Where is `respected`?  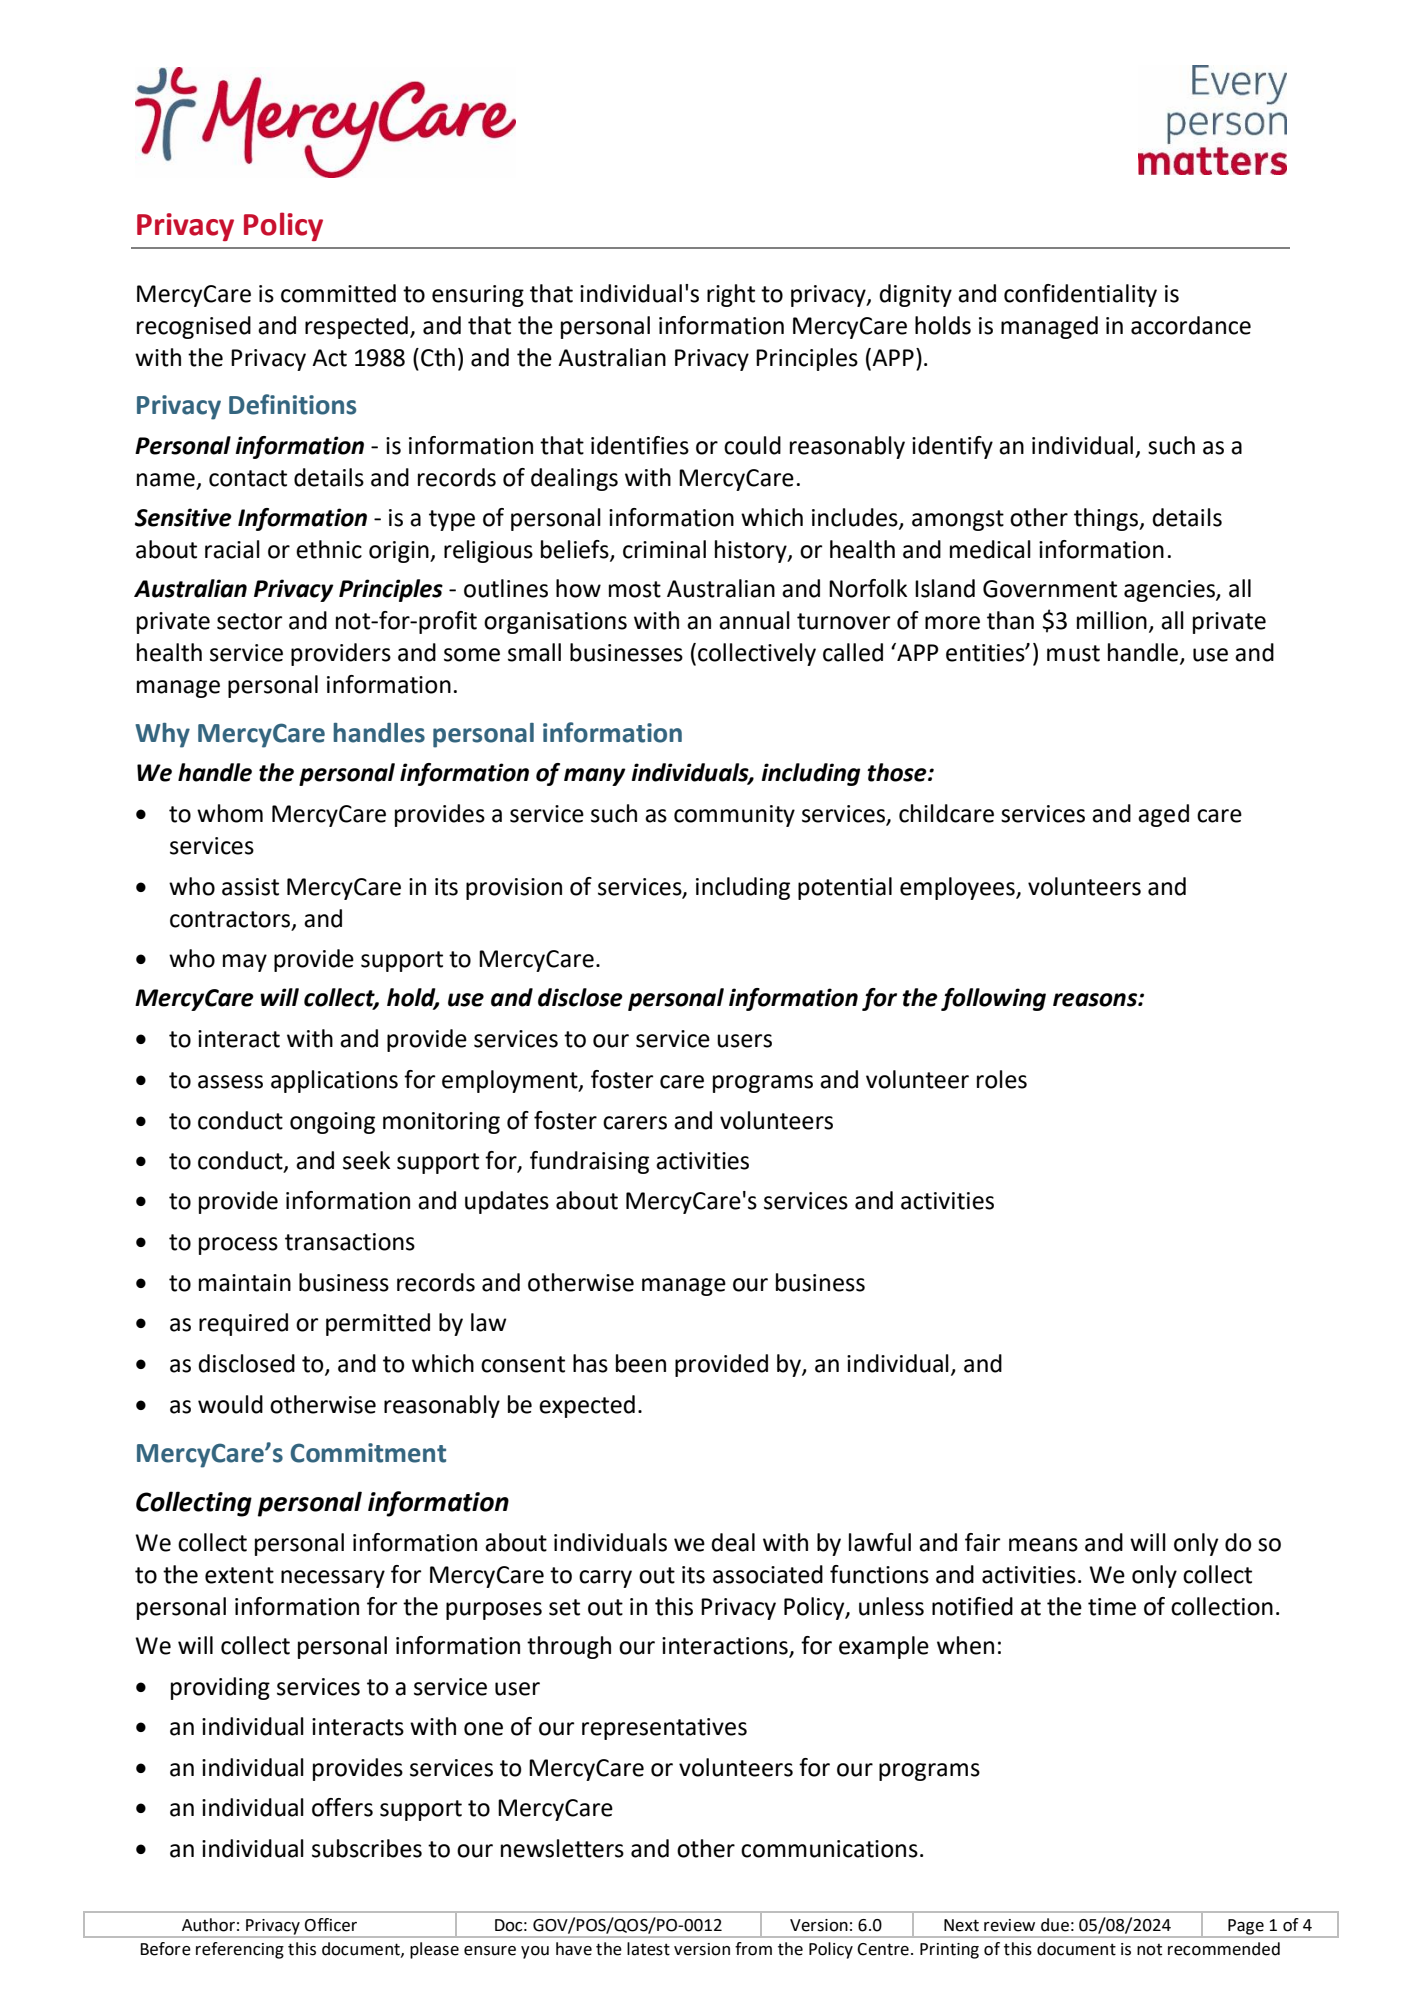
respected is located at coordinates (356, 327).
